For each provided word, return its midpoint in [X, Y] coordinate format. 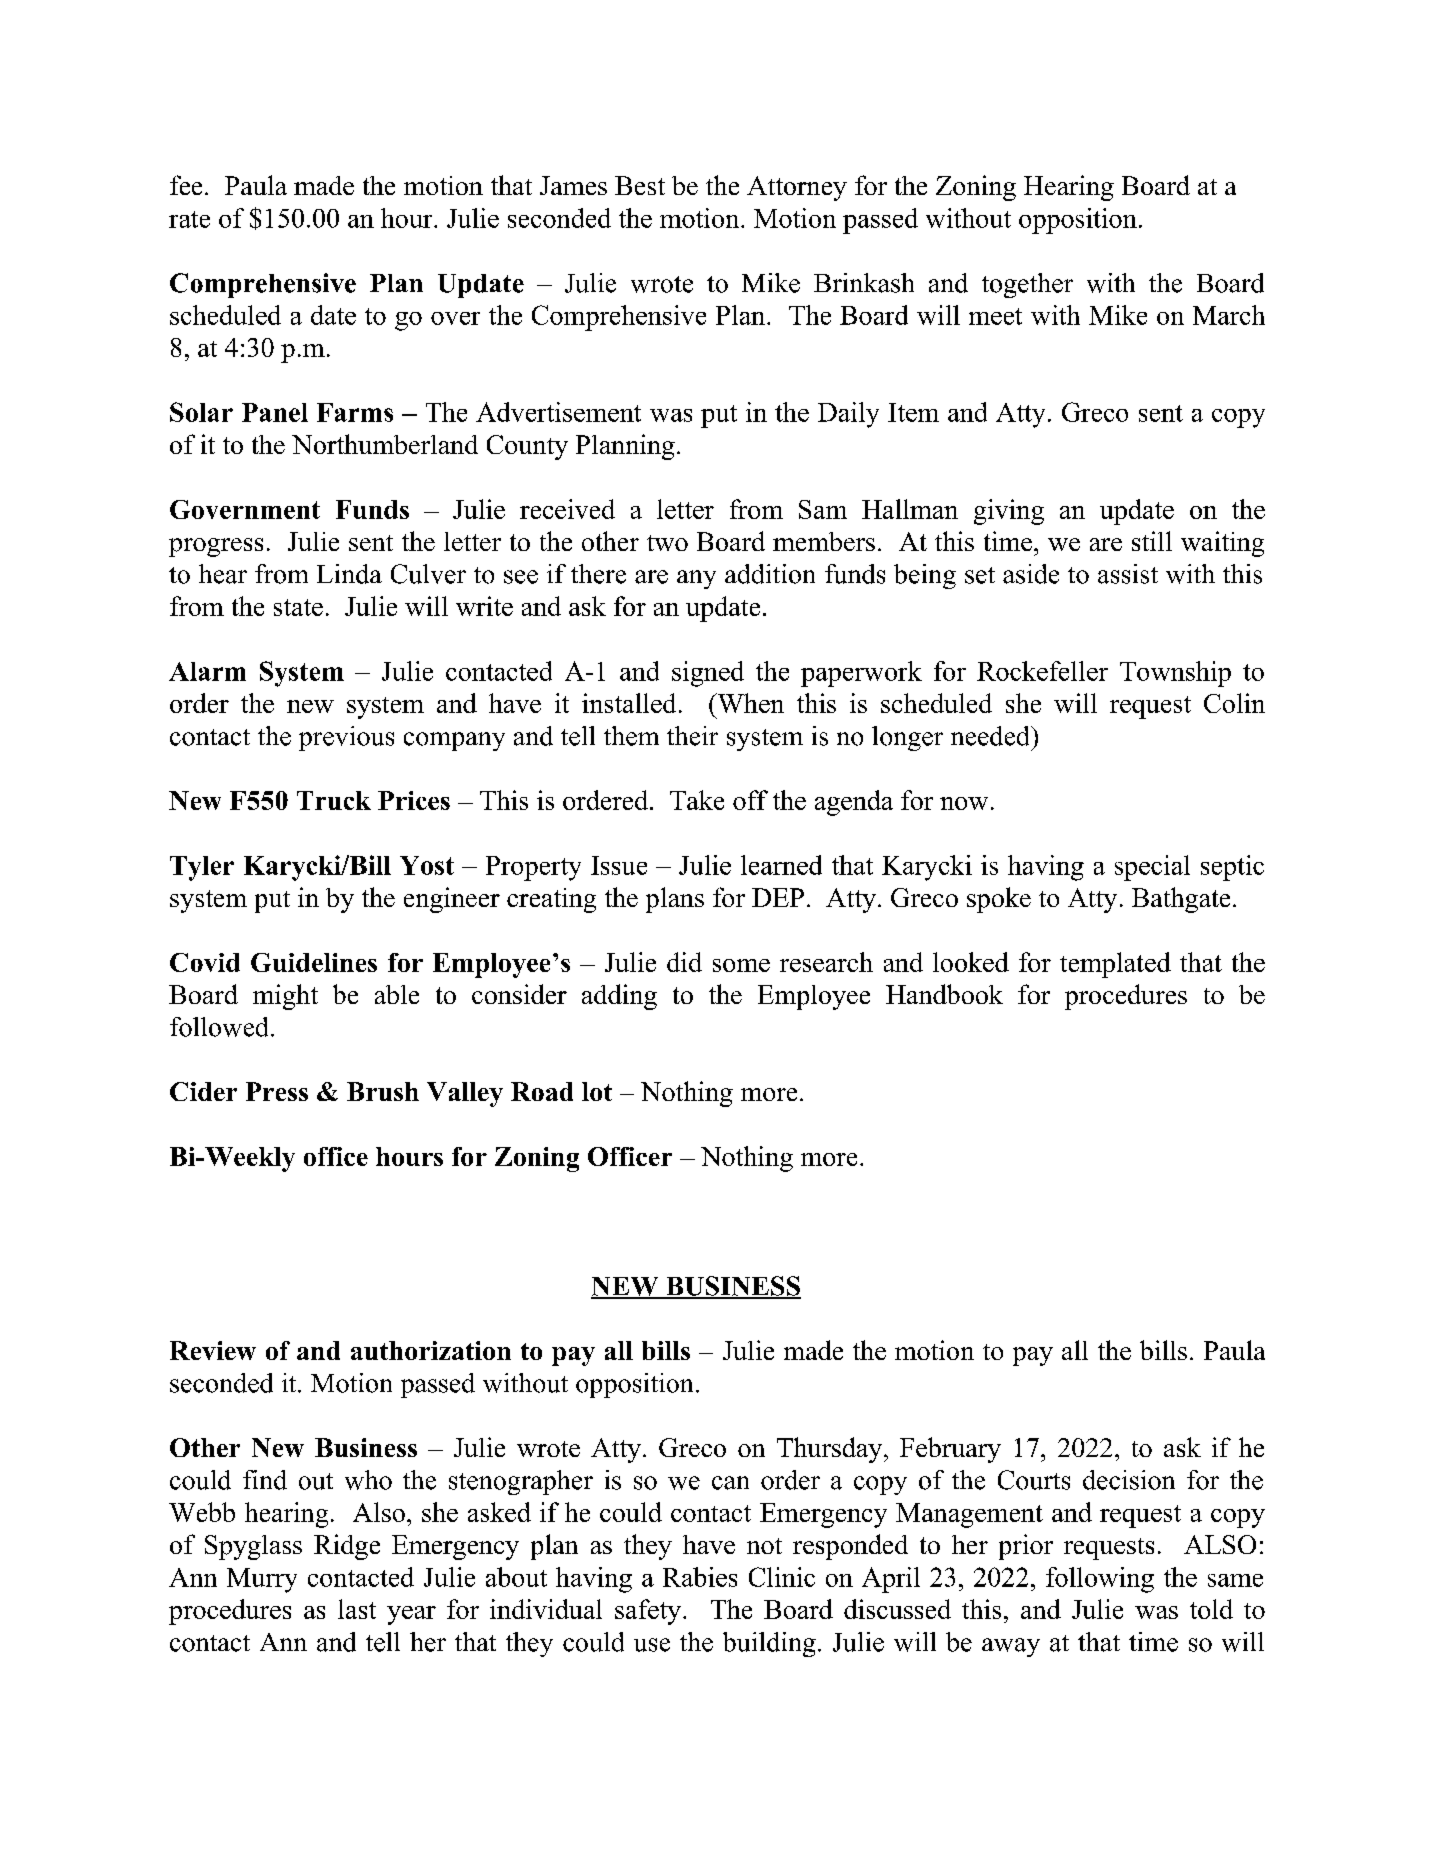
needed [991, 736]
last [357, 1609]
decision [1129, 1480]
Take [697, 800]
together [1027, 285]
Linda [349, 574]
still [1152, 541]
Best [640, 185]
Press [277, 1091]
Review [213, 1350]
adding [619, 997]
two [667, 543]
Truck [334, 800]
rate [189, 219]
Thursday [831, 1450]
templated [1115, 965]
